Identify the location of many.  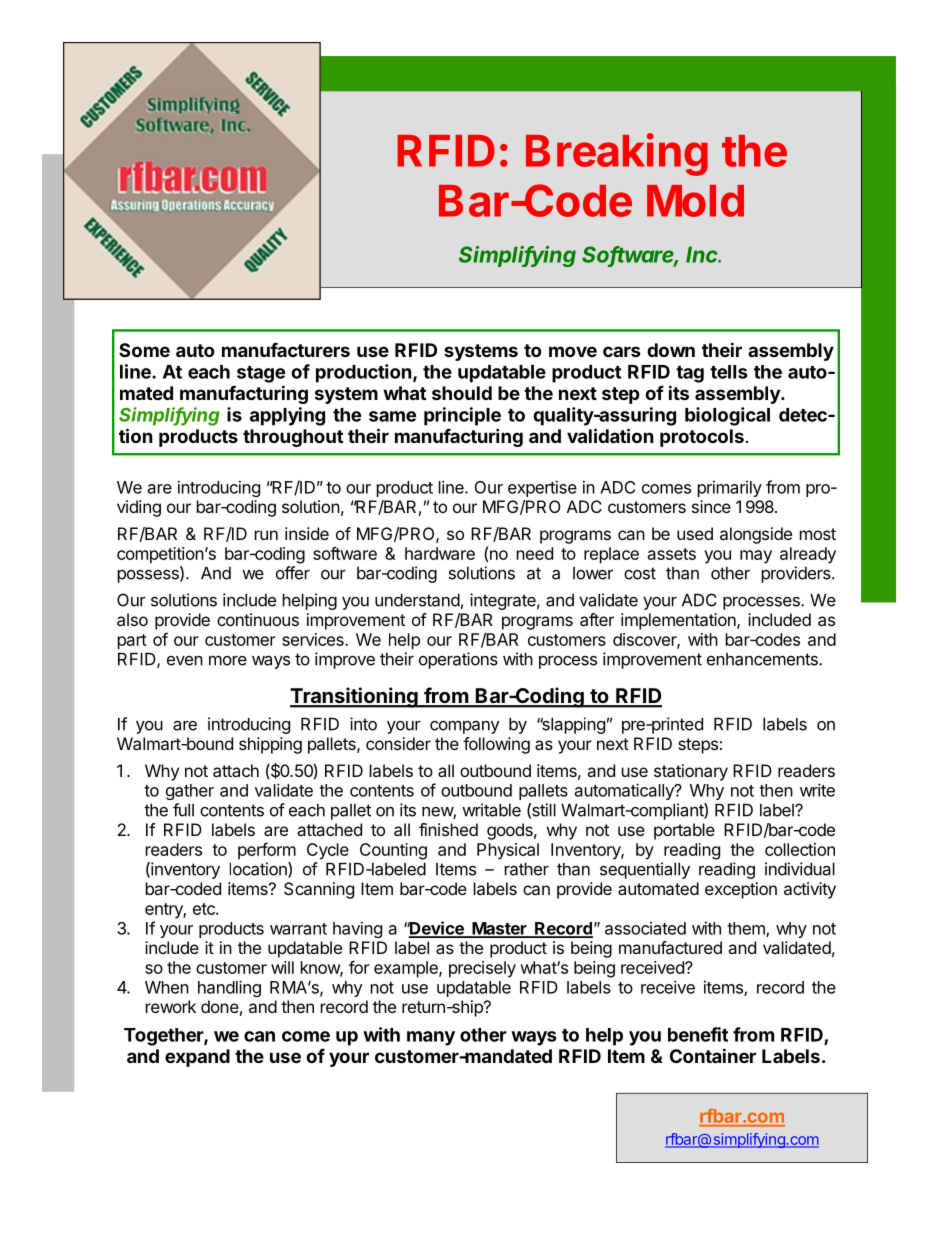
(431, 1038).
